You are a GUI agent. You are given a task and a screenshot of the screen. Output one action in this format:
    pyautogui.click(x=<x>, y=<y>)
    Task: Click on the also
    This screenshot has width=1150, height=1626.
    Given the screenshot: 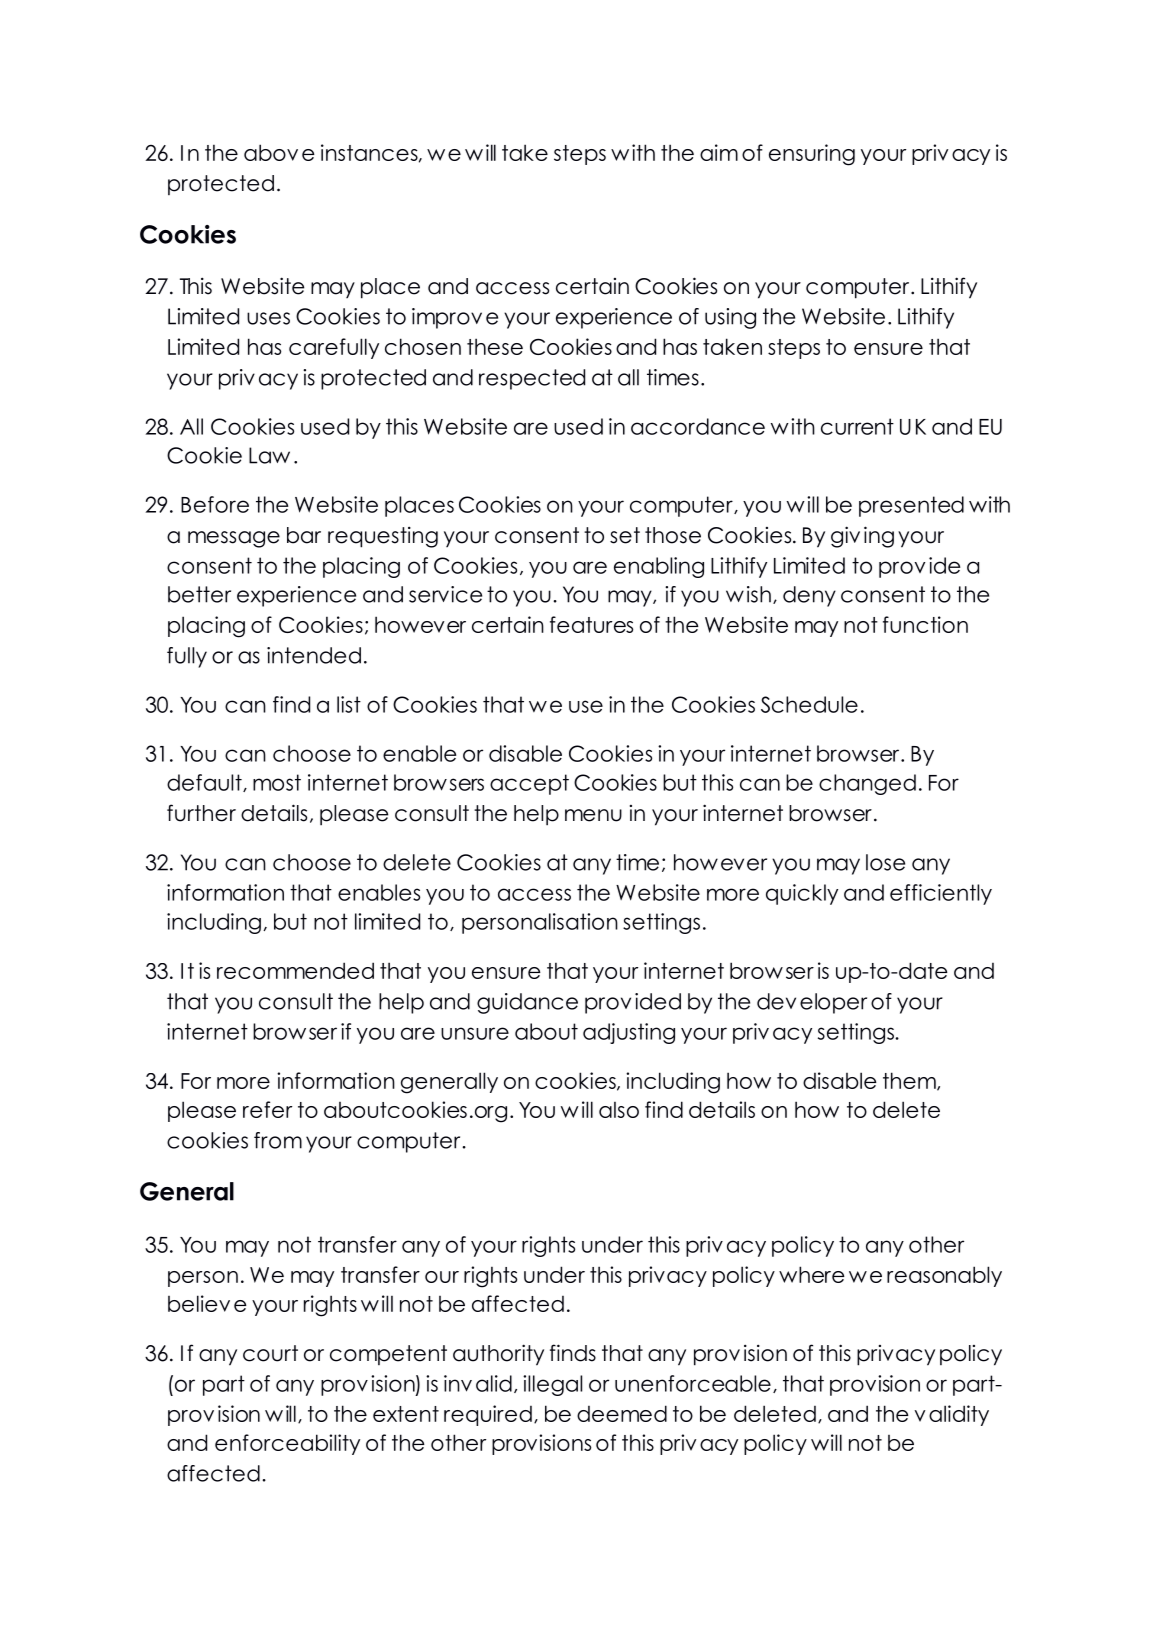 What is the action you would take?
    pyautogui.click(x=619, y=1110)
